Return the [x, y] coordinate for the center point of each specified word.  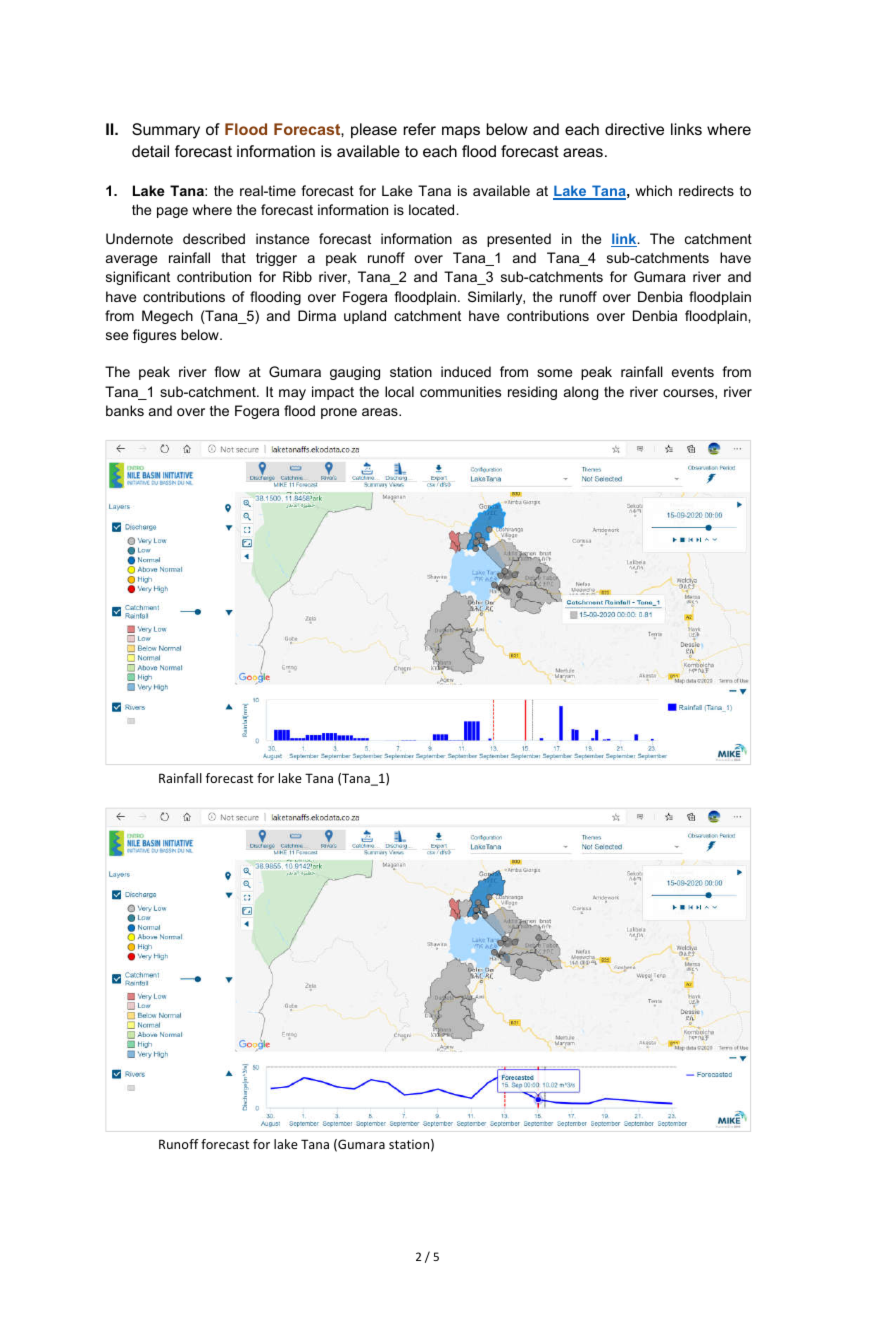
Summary [166, 131]
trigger [276, 259]
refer [420, 129]
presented [519, 240]
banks [125, 410]
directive [634, 129]
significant [138, 278]
